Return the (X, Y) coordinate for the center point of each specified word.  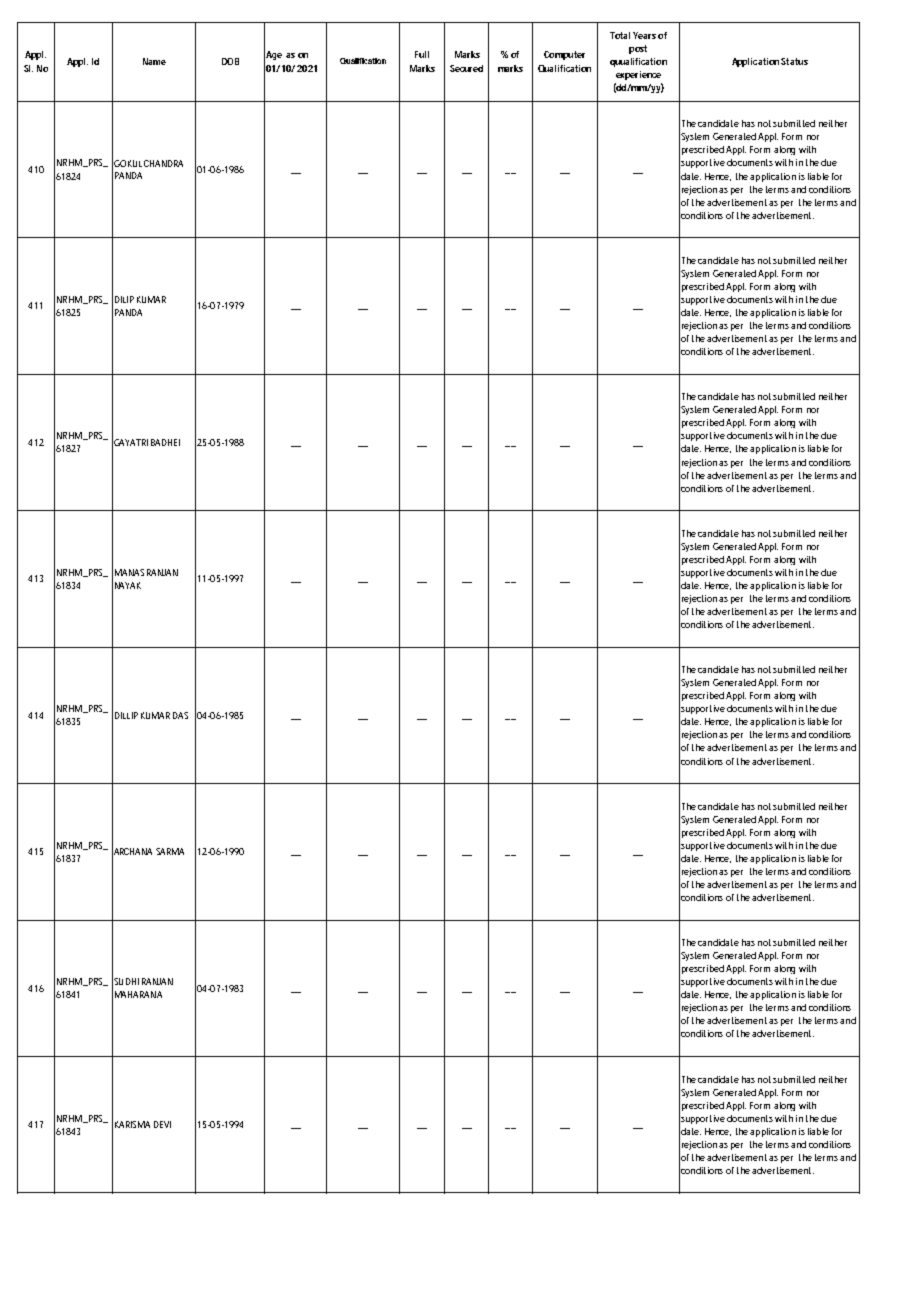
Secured (466, 68)
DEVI (162, 1124)
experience (638, 75)
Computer (564, 55)
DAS (180, 715)
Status (794, 61)
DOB (230, 61)
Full (422, 54)
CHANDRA (163, 163)
